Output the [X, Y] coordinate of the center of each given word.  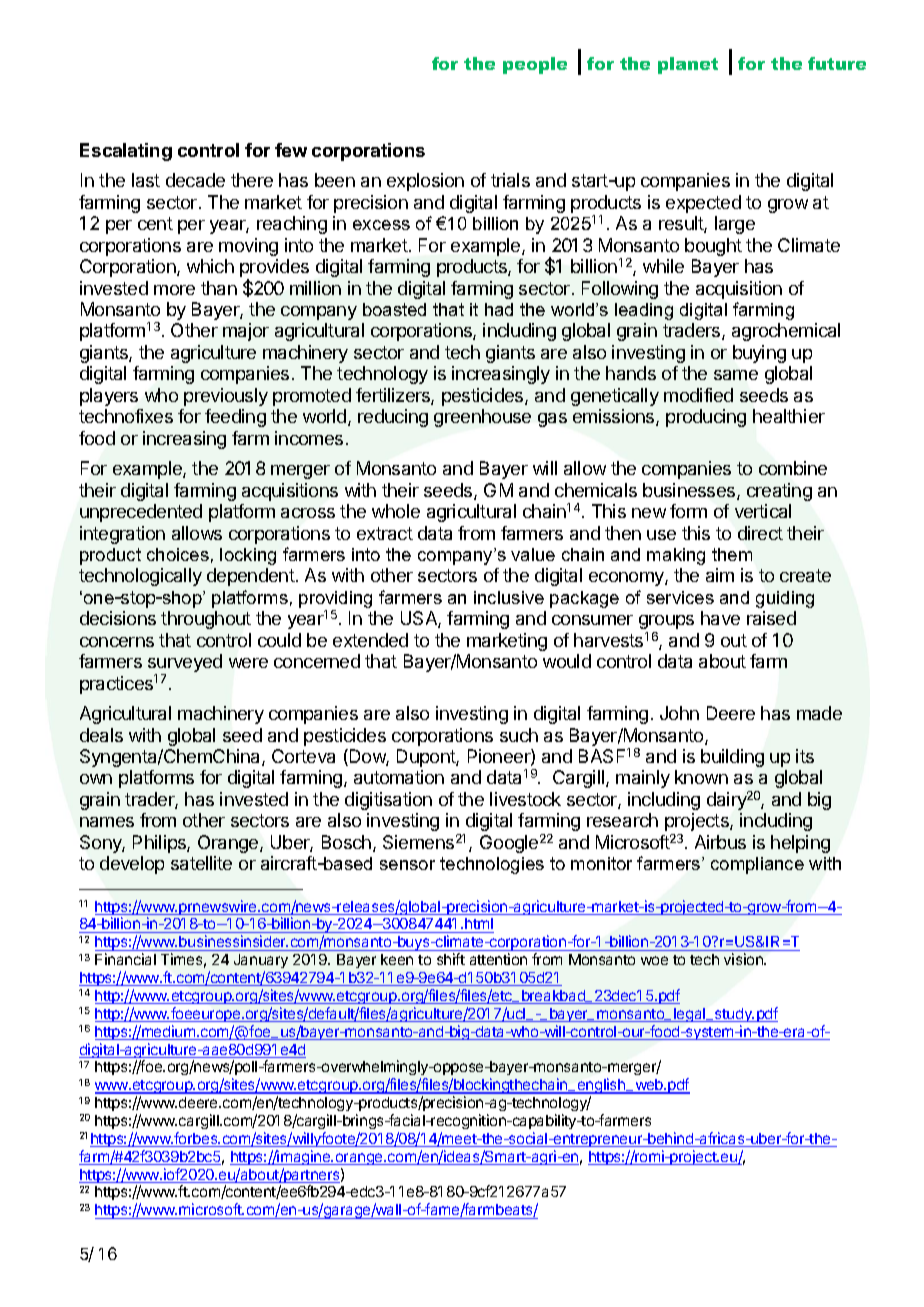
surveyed [185, 664]
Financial [125, 959]
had [499, 309]
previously [226, 397]
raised [771, 618]
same [736, 375]
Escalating [126, 152]
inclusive [509, 597]
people [535, 65]
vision [744, 959]
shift [451, 959]
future [837, 63]
